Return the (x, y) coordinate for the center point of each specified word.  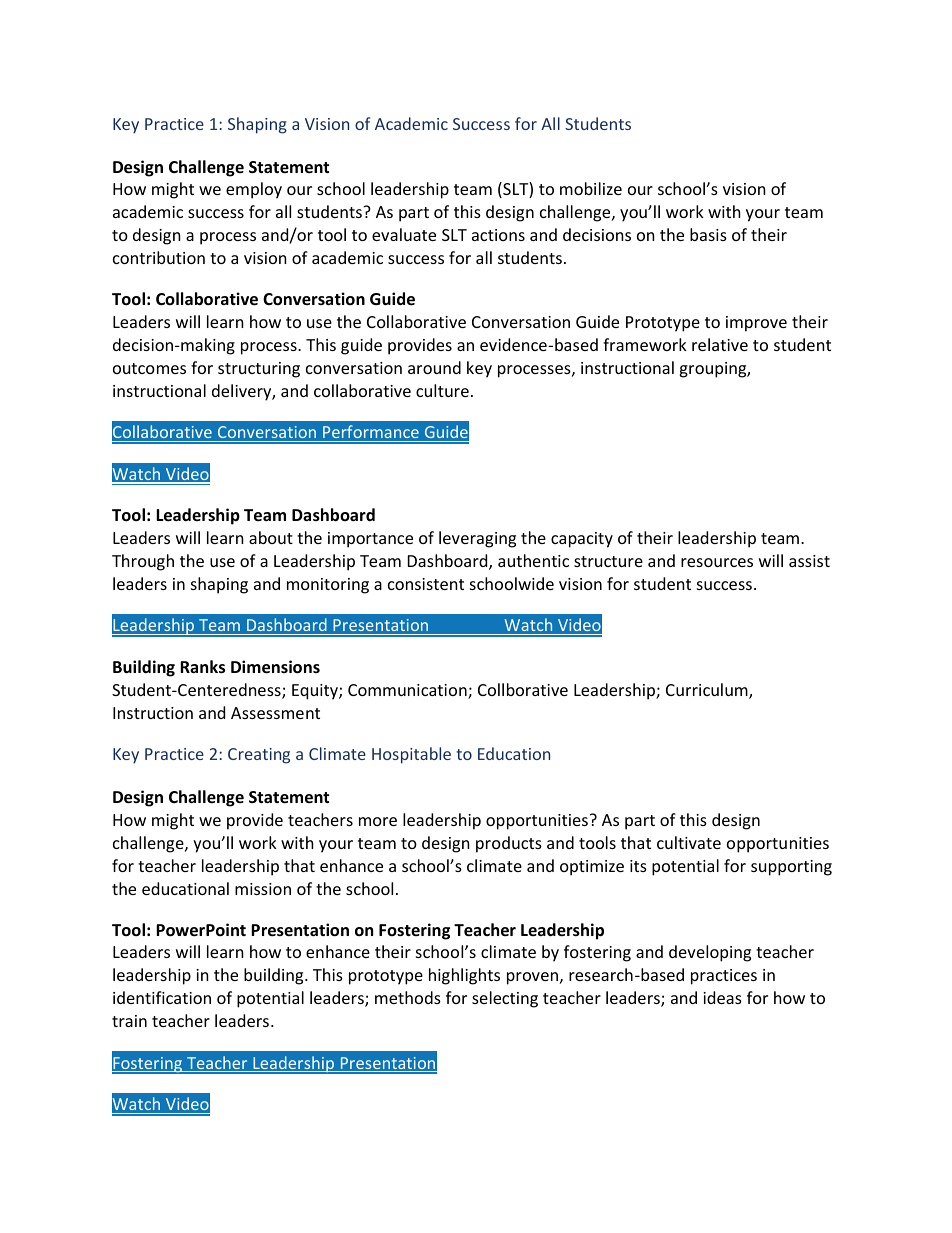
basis (708, 234)
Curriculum (708, 691)
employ (254, 190)
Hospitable (411, 755)
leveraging (477, 539)
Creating (259, 756)
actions (498, 235)
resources (717, 562)
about (271, 537)
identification (162, 997)
